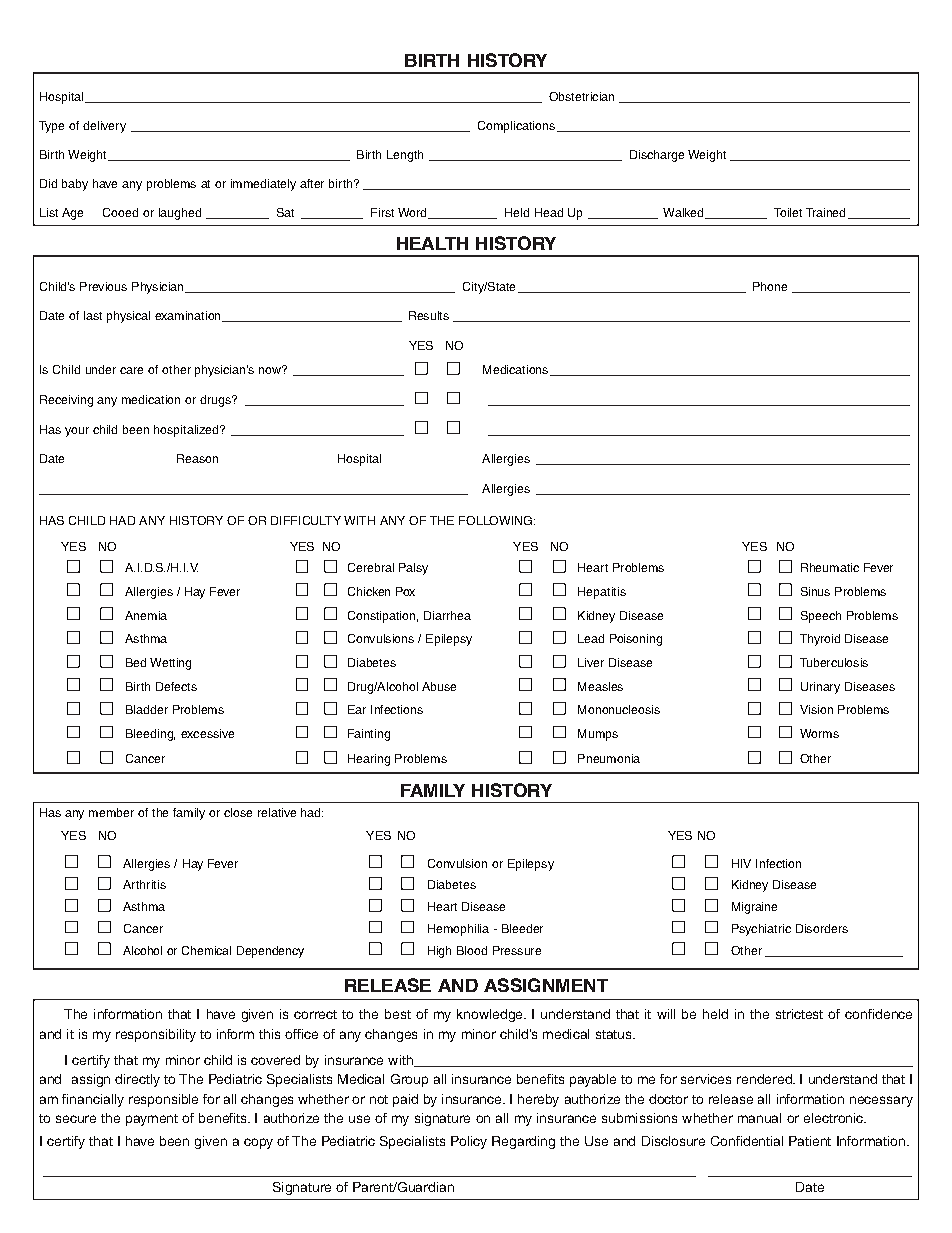 The image size is (952, 1233). I want to click on Diarrhea, so click(447, 615).
